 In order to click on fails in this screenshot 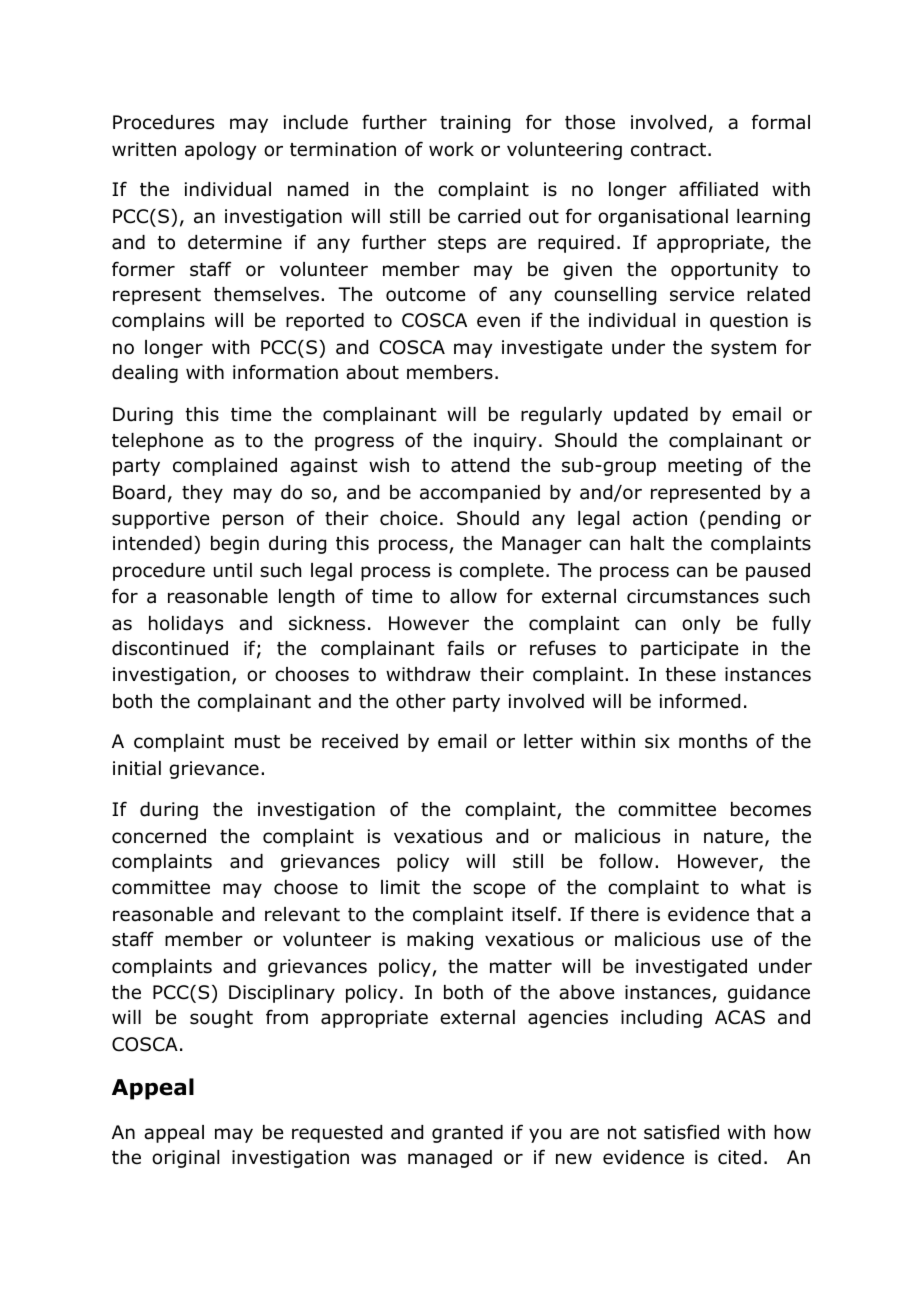, I will do `click(465, 648)`.
